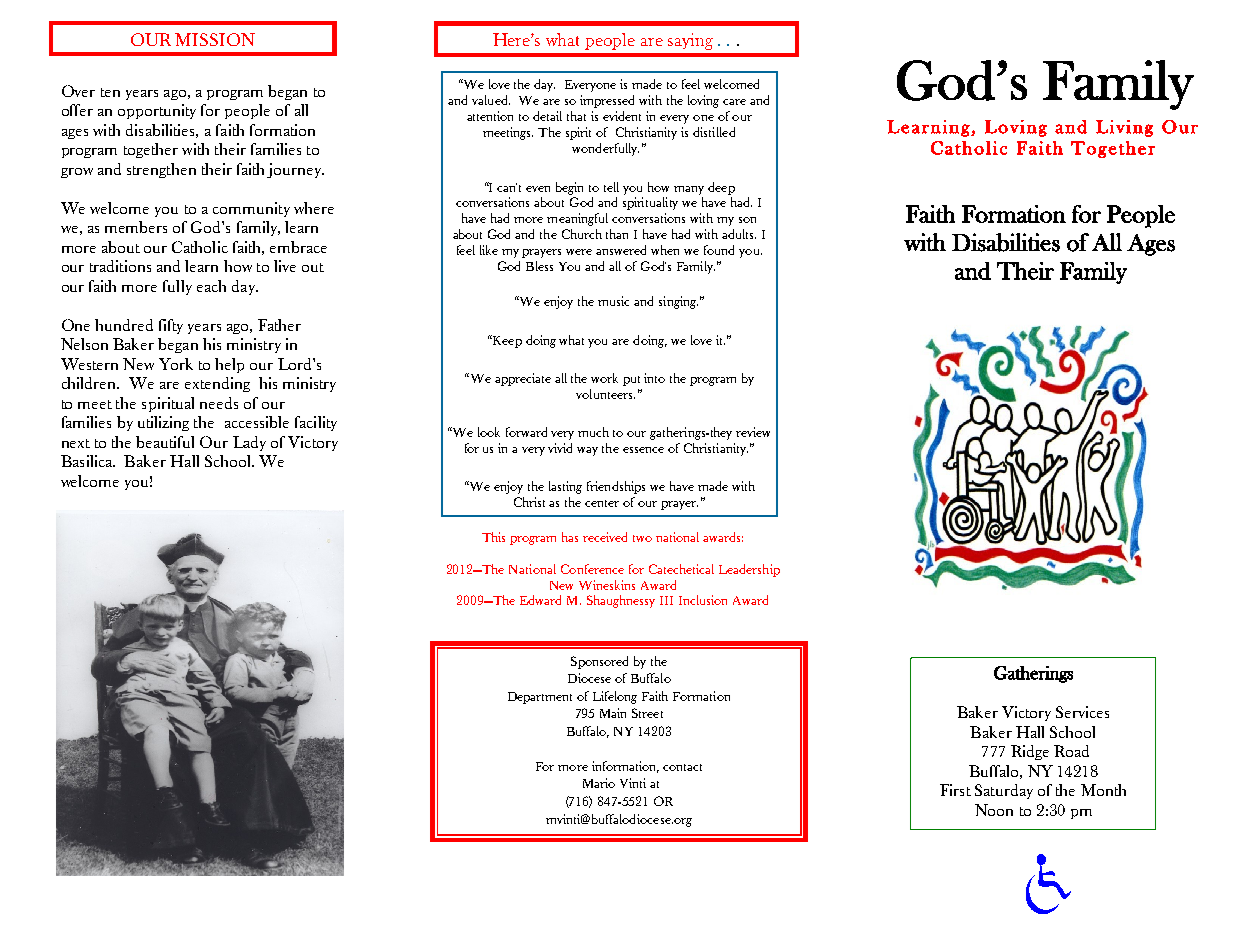 The width and height of the screenshot is (1233, 952). I want to click on each, so click(211, 286).
